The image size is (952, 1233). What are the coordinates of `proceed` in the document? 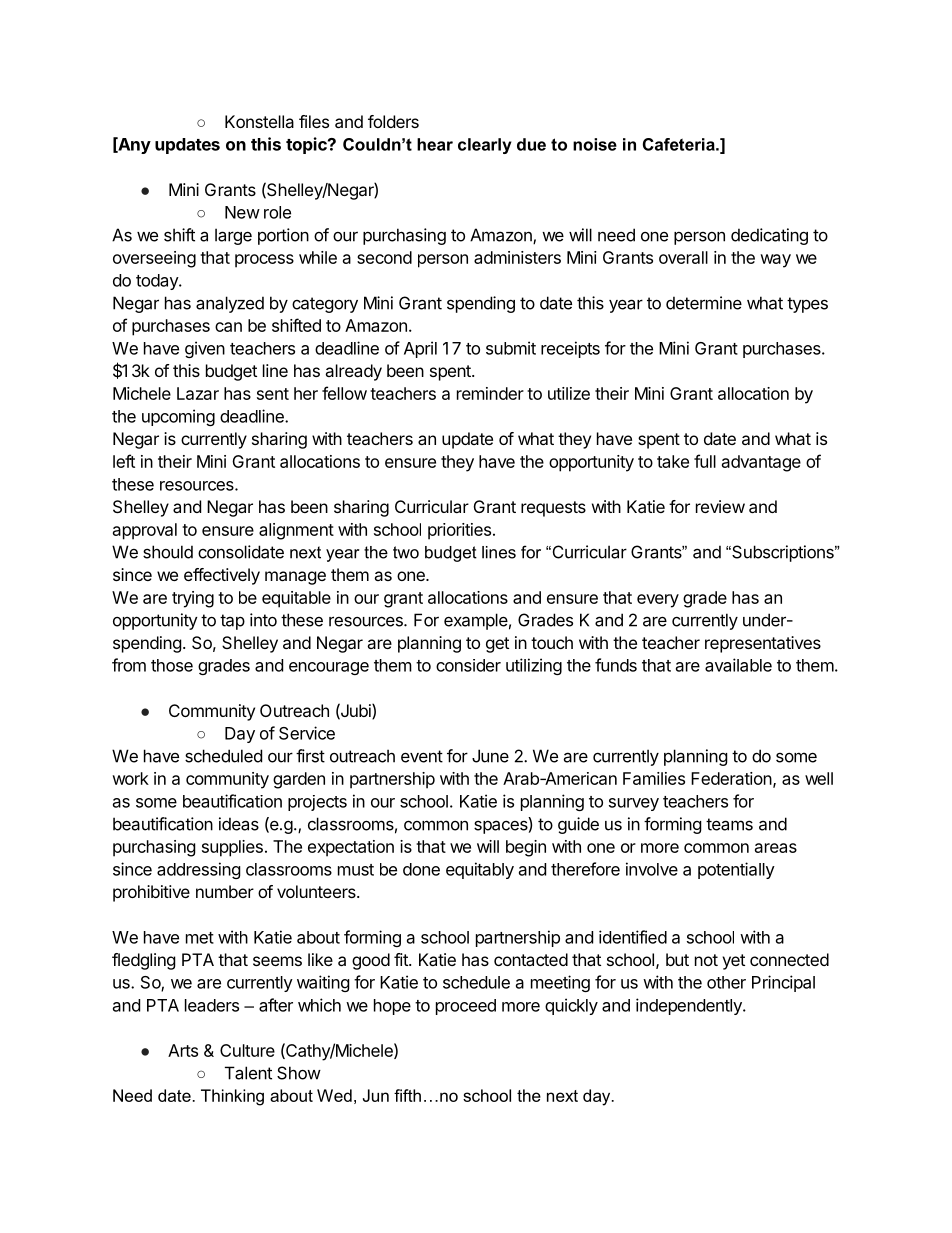 It's located at (466, 1007).
